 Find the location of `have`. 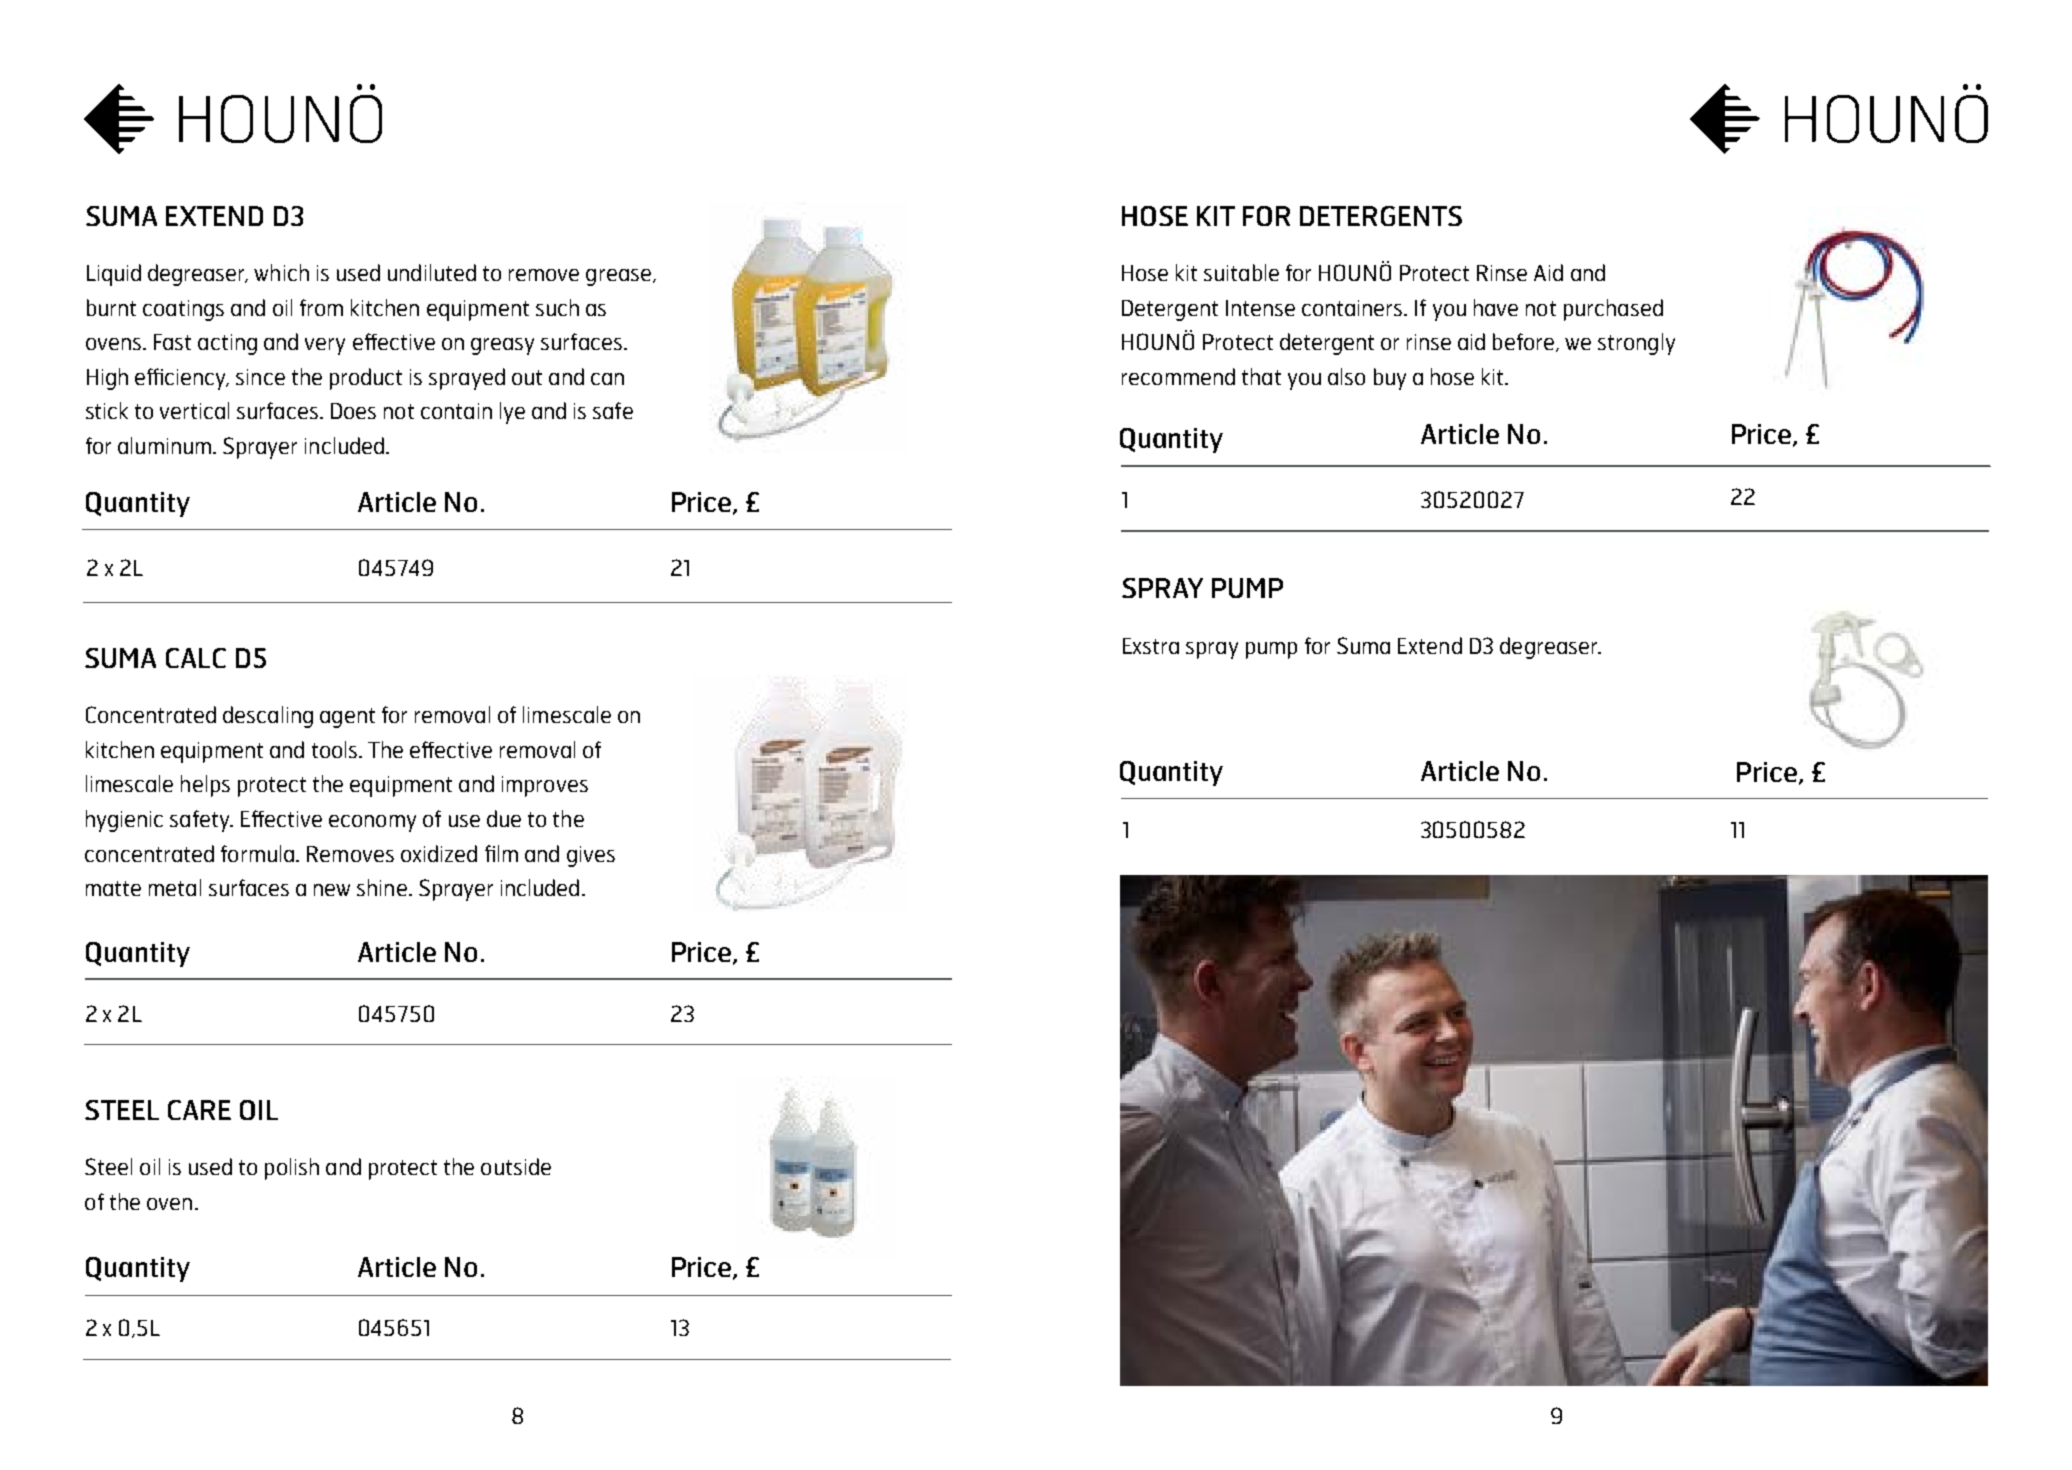

have is located at coordinates (1496, 307).
